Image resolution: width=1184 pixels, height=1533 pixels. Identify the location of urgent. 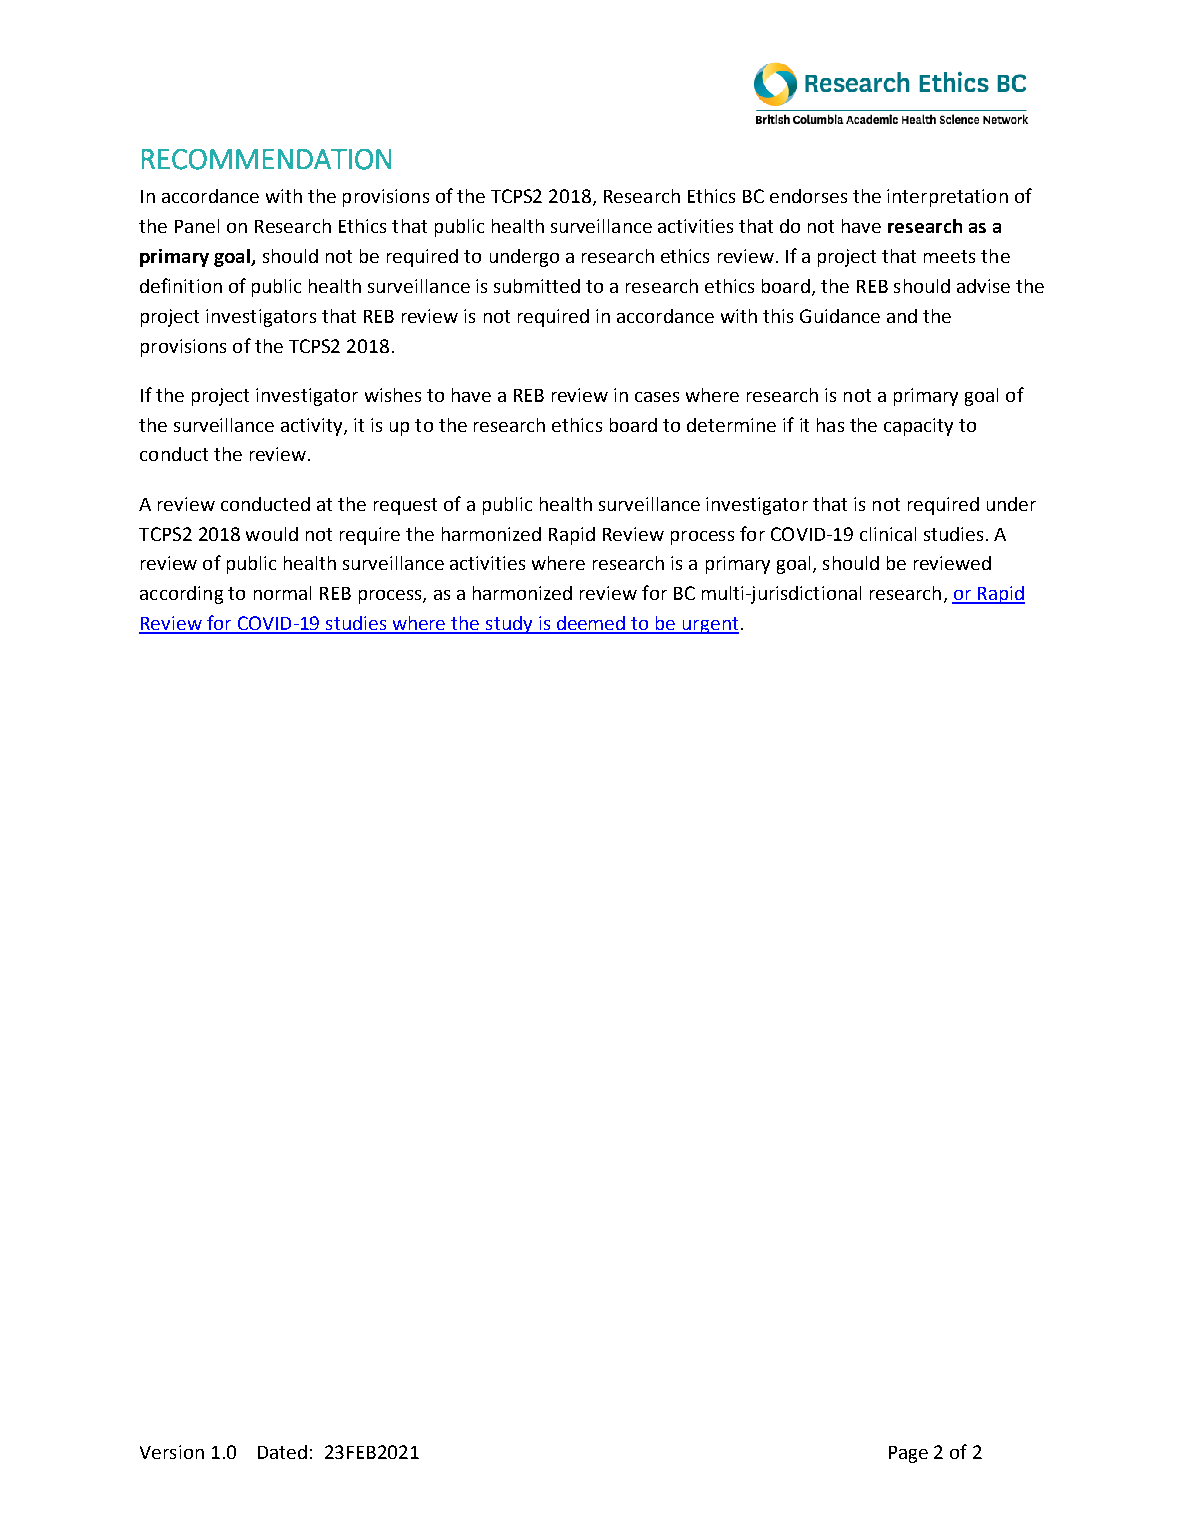
(709, 625).
